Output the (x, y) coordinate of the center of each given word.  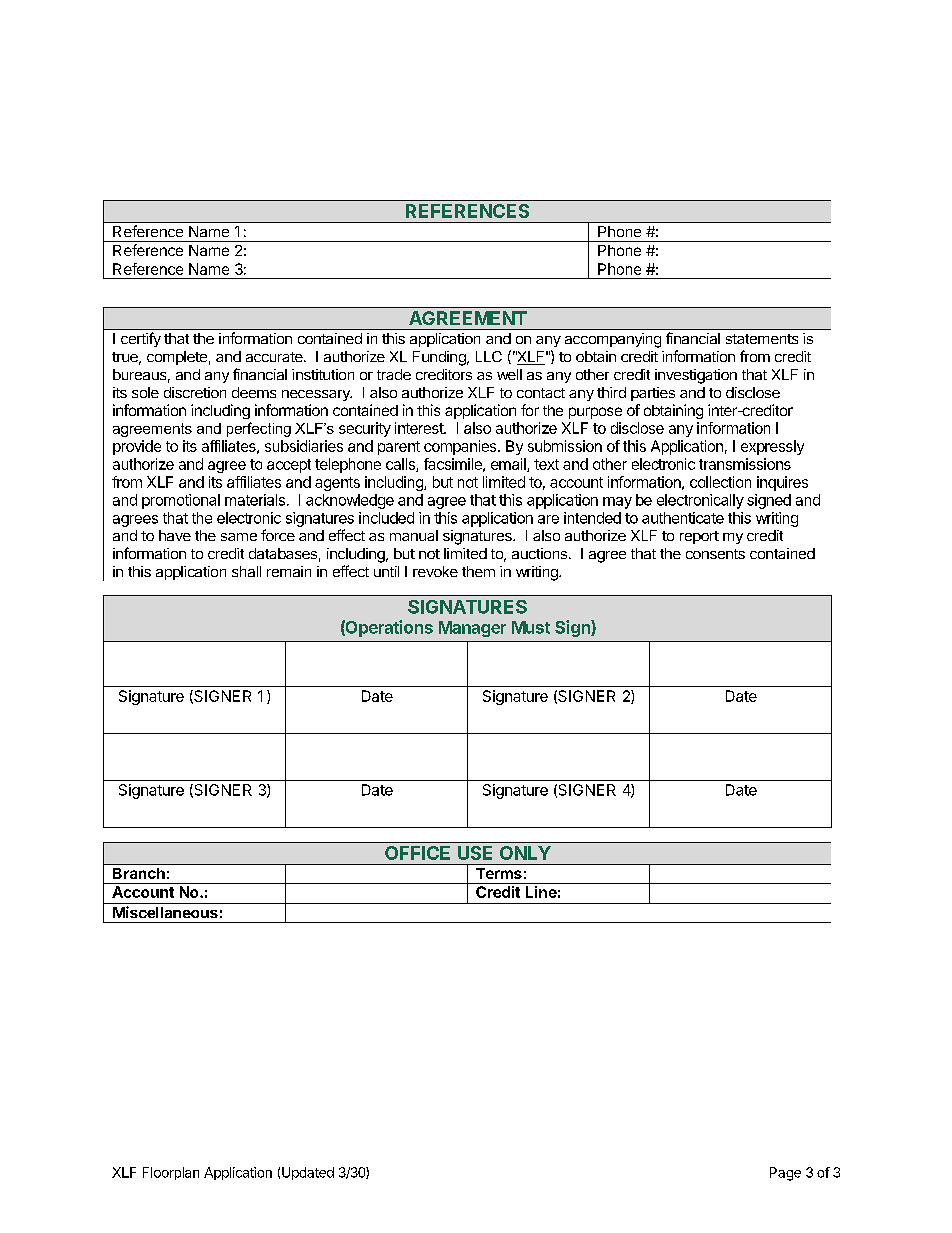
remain (289, 571)
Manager (472, 629)
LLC (489, 356)
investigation (696, 376)
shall (246, 571)
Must (531, 627)
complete (177, 358)
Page (785, 1174)
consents (715, 554)
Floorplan (171, 1173)
